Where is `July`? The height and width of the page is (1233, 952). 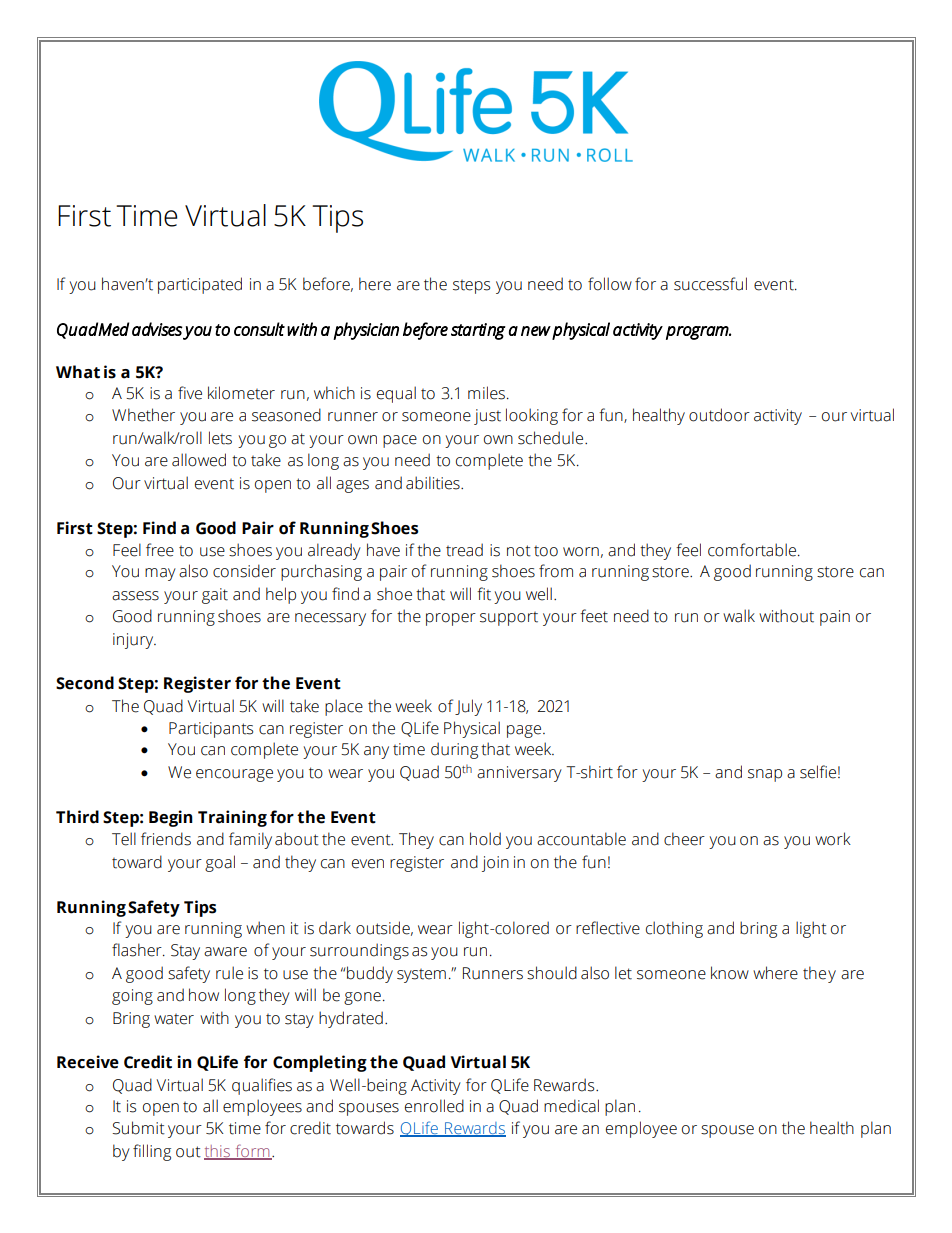
July is located at coordinates (468, 707).
